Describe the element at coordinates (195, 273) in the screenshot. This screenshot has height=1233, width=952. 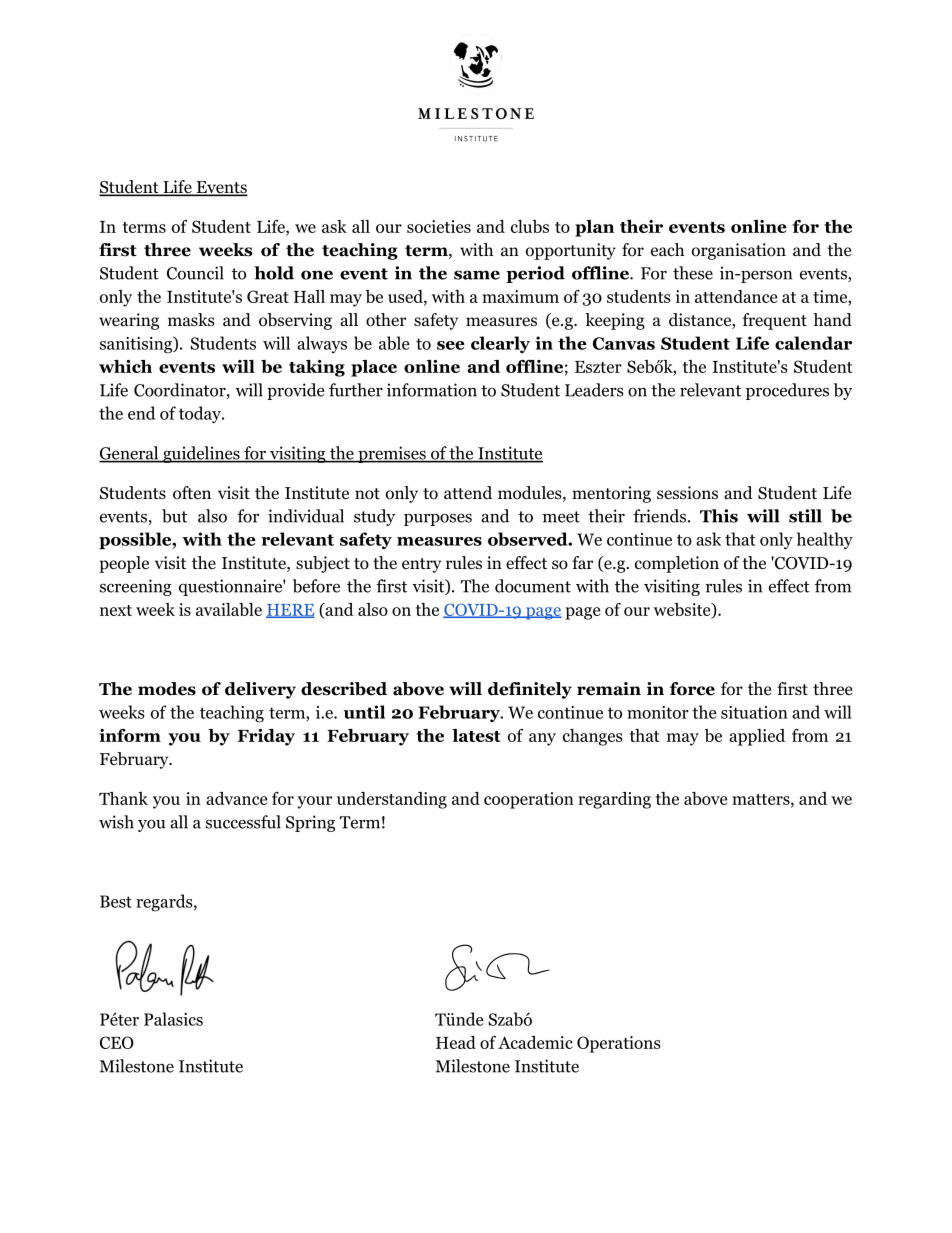
I see `Council` at that location.
